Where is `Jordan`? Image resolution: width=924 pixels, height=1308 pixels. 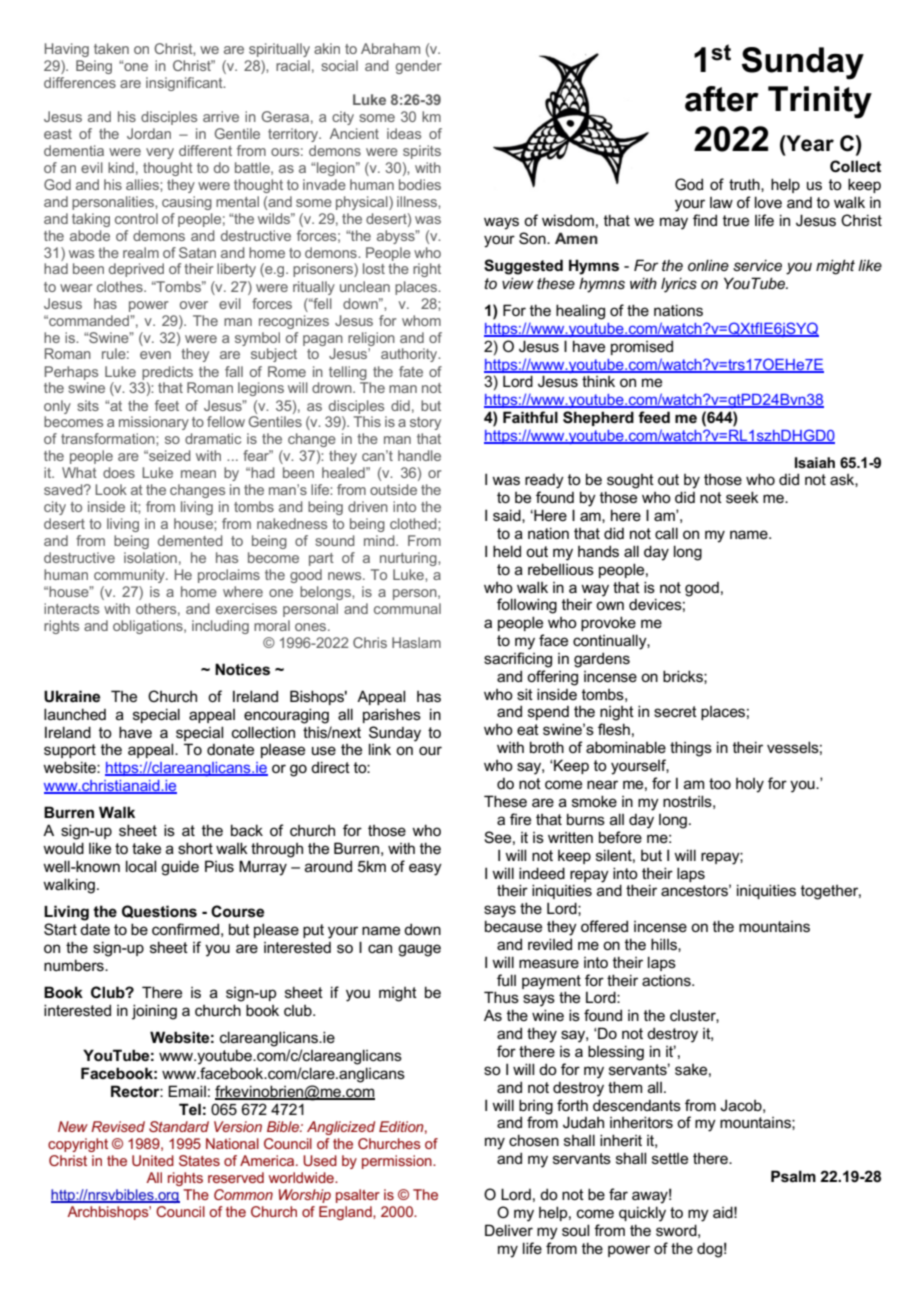 Jordan is located at coordinates (149, 133).
